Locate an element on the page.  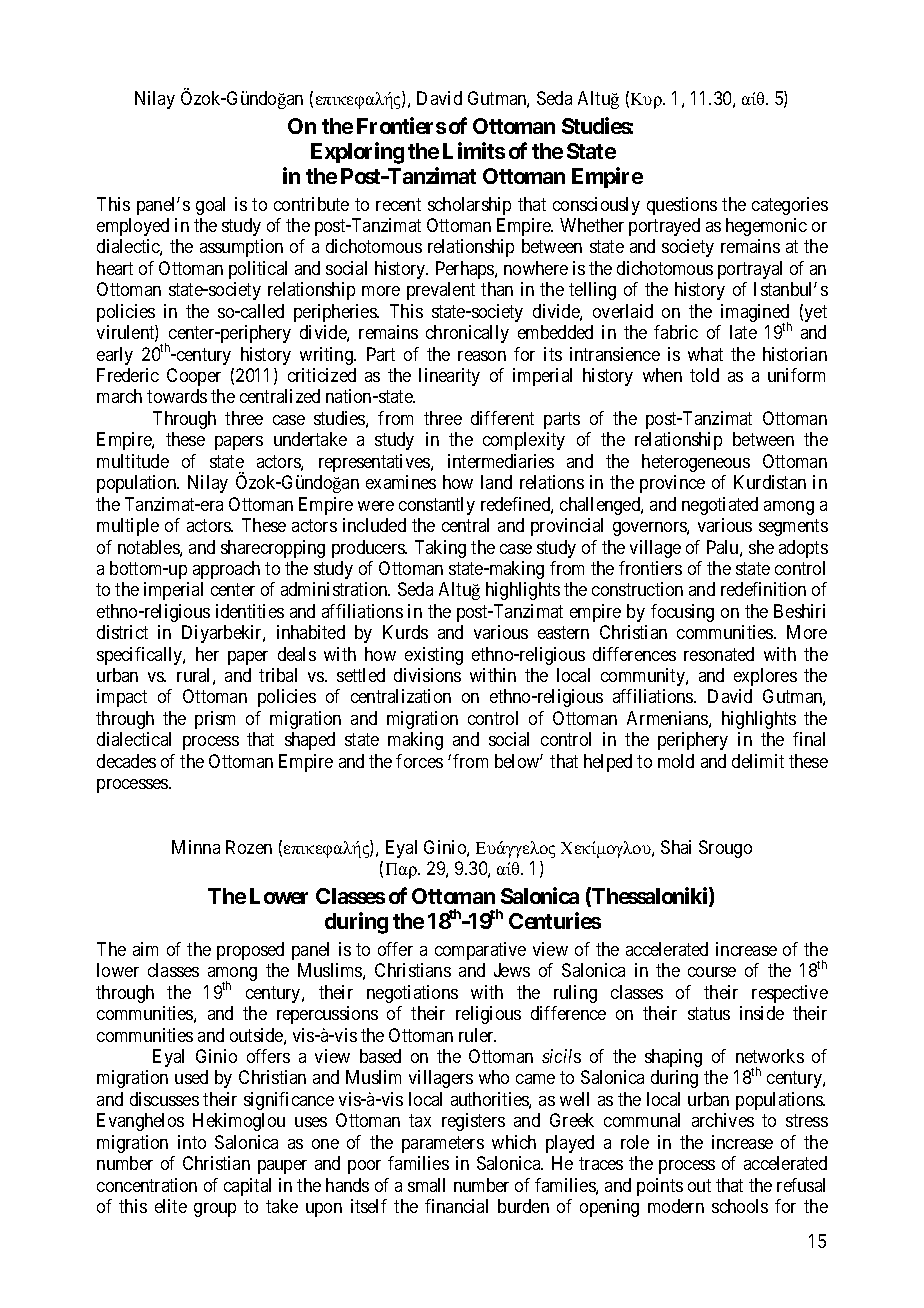
goal is located at coordinates (210, 206).
